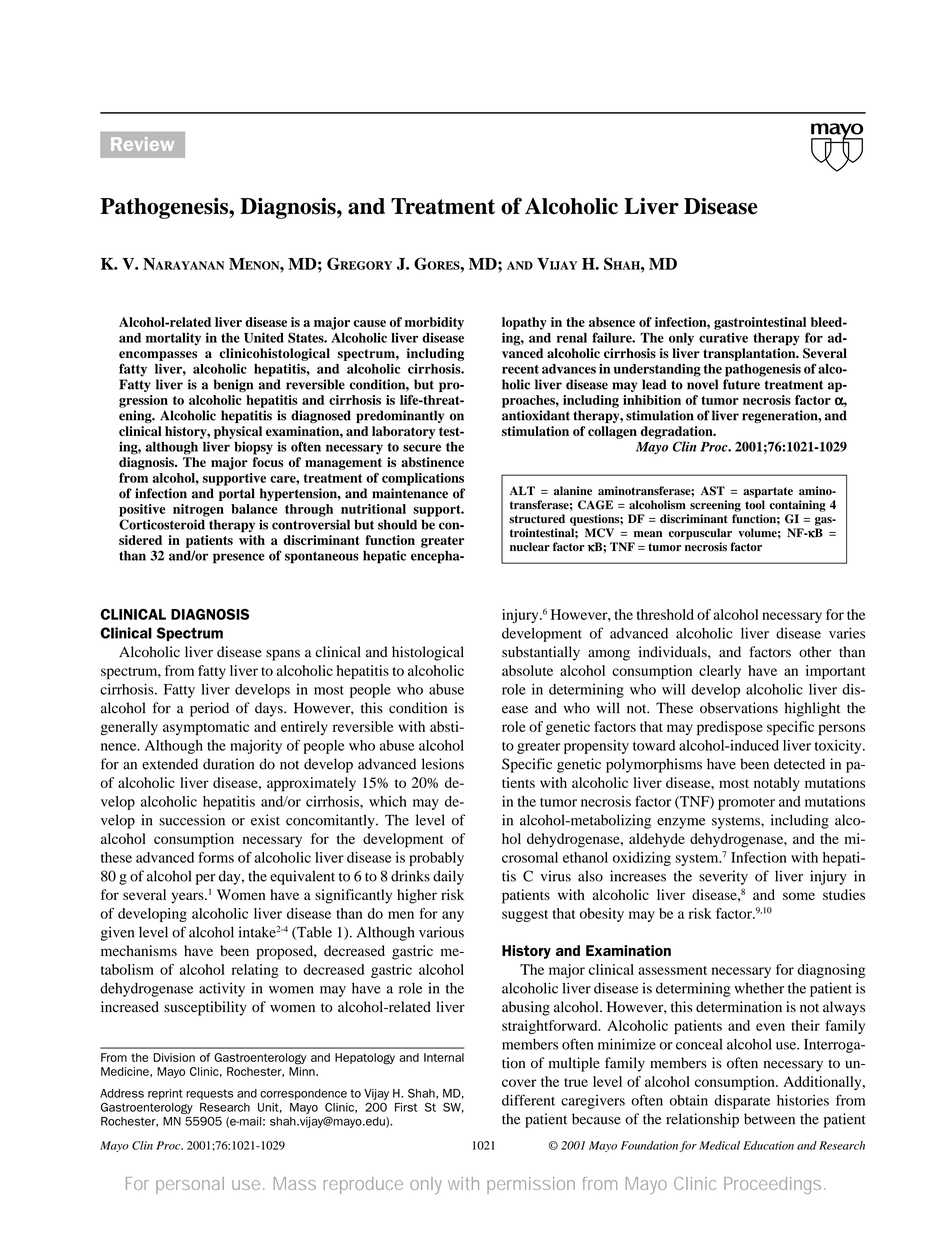 Image resolution: width=952 pixels, height=1233 pixels. I want to click on clearly, so click(720, 672).
